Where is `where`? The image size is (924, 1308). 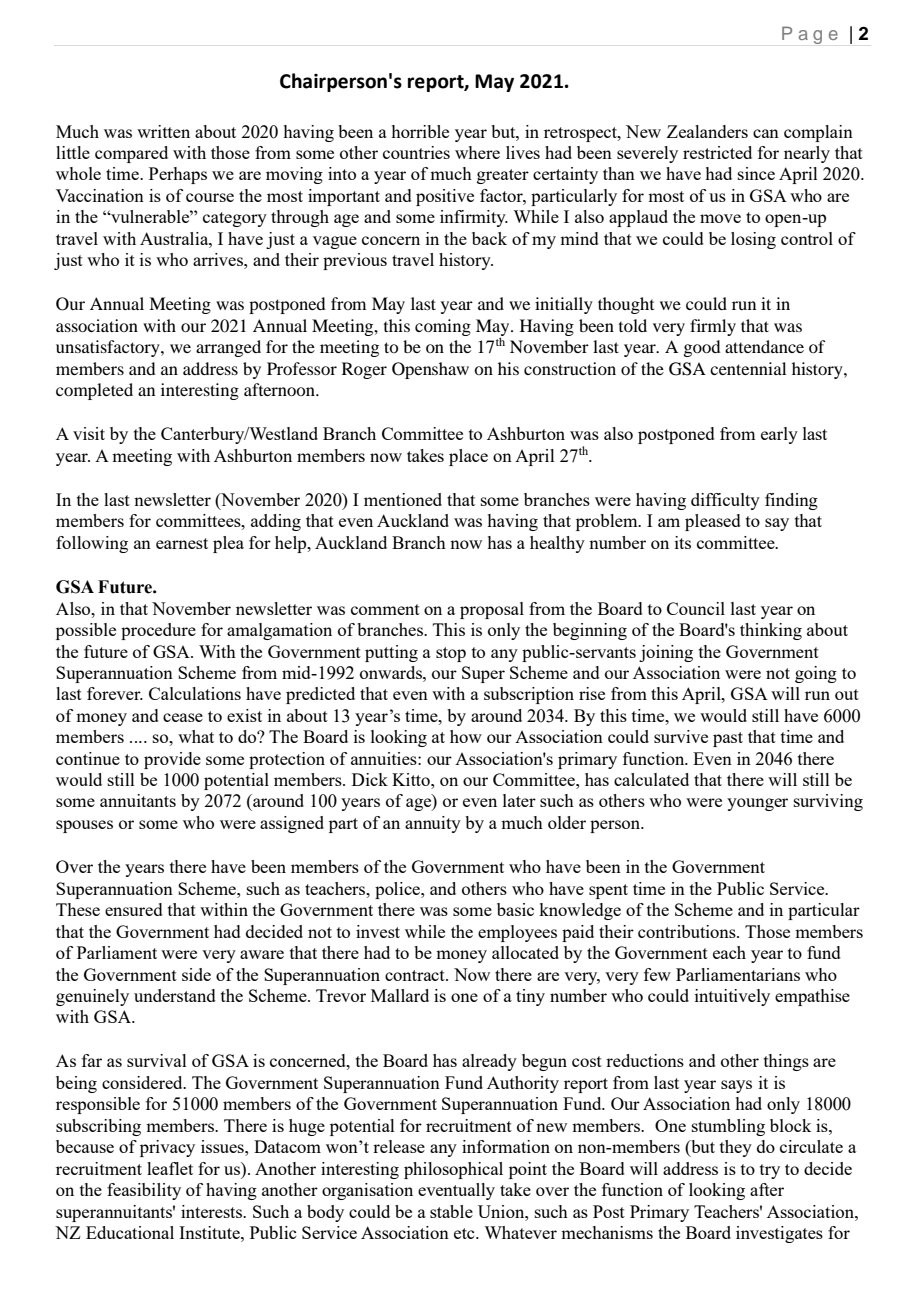 where is located at coordinates (477, 152).
